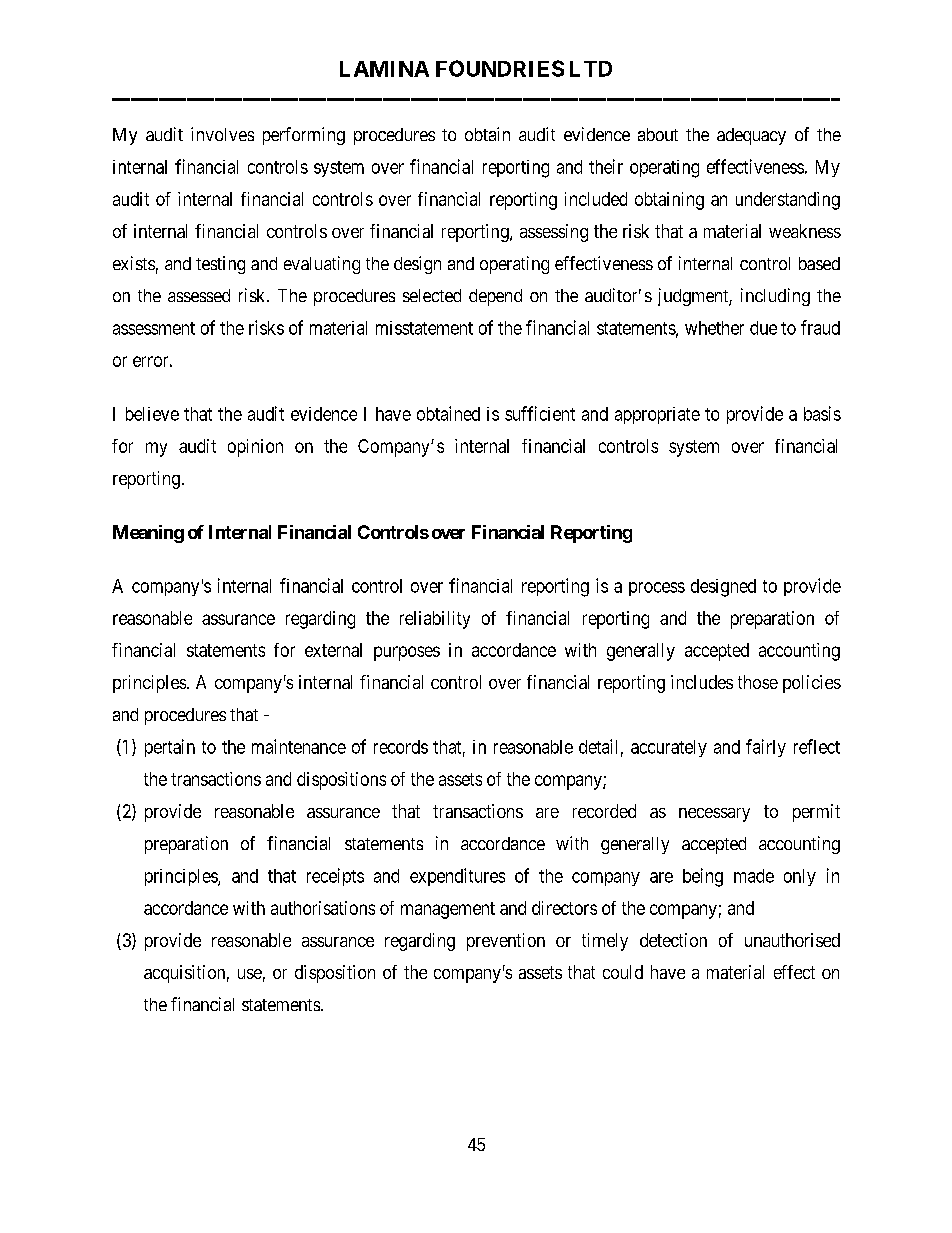 This screenshot has width=952, height=1233. I want to click on FOUNDRIES, so click(500, 68).
